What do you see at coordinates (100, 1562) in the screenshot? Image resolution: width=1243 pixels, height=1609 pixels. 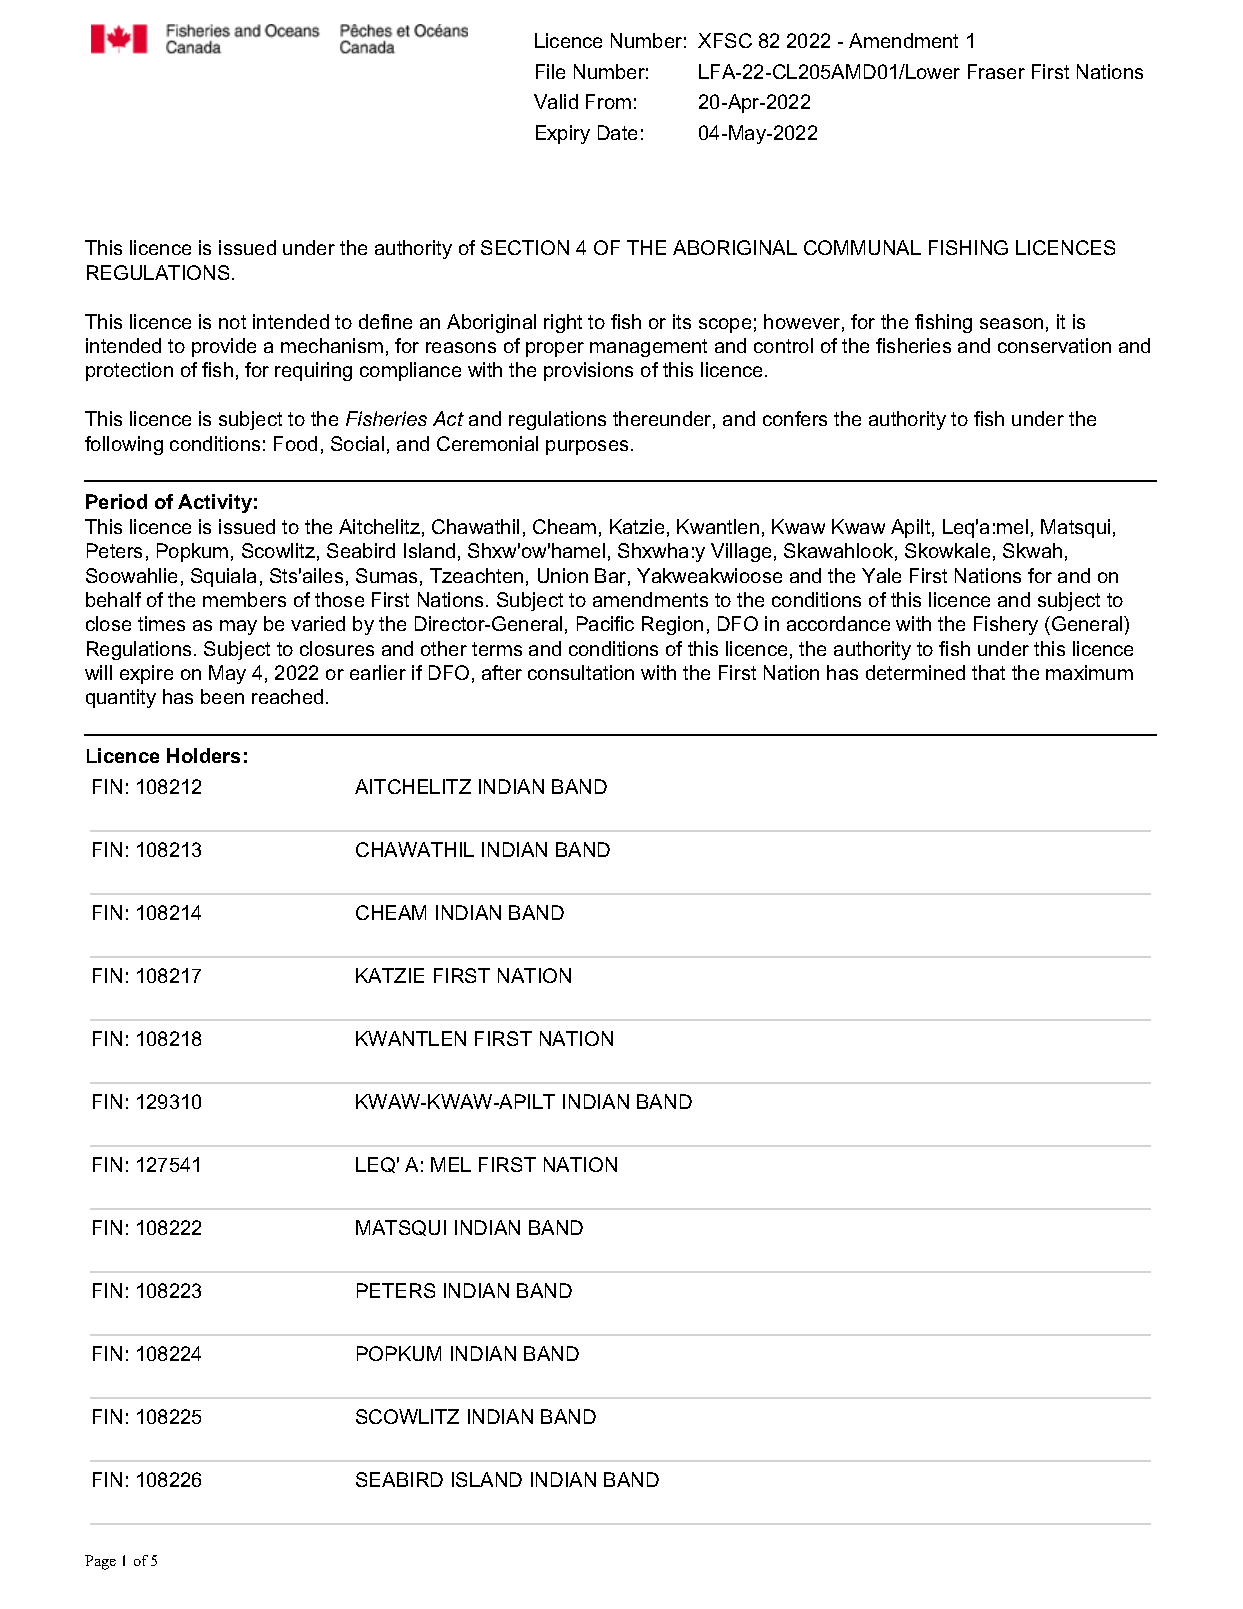 I see `Page` at bounding box center [100, 1562].
